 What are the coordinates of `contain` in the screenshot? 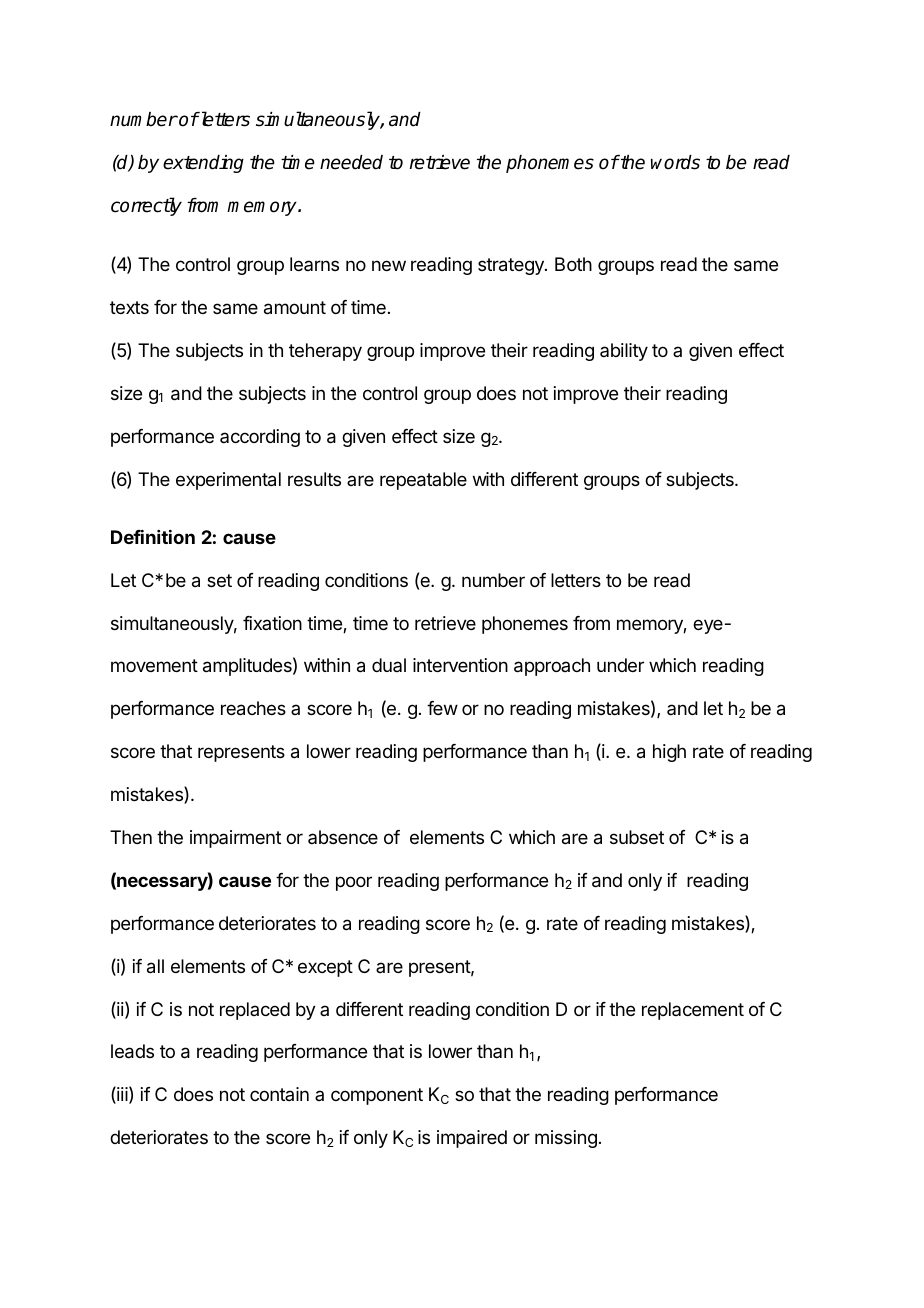 It's located at (279, 1094).
